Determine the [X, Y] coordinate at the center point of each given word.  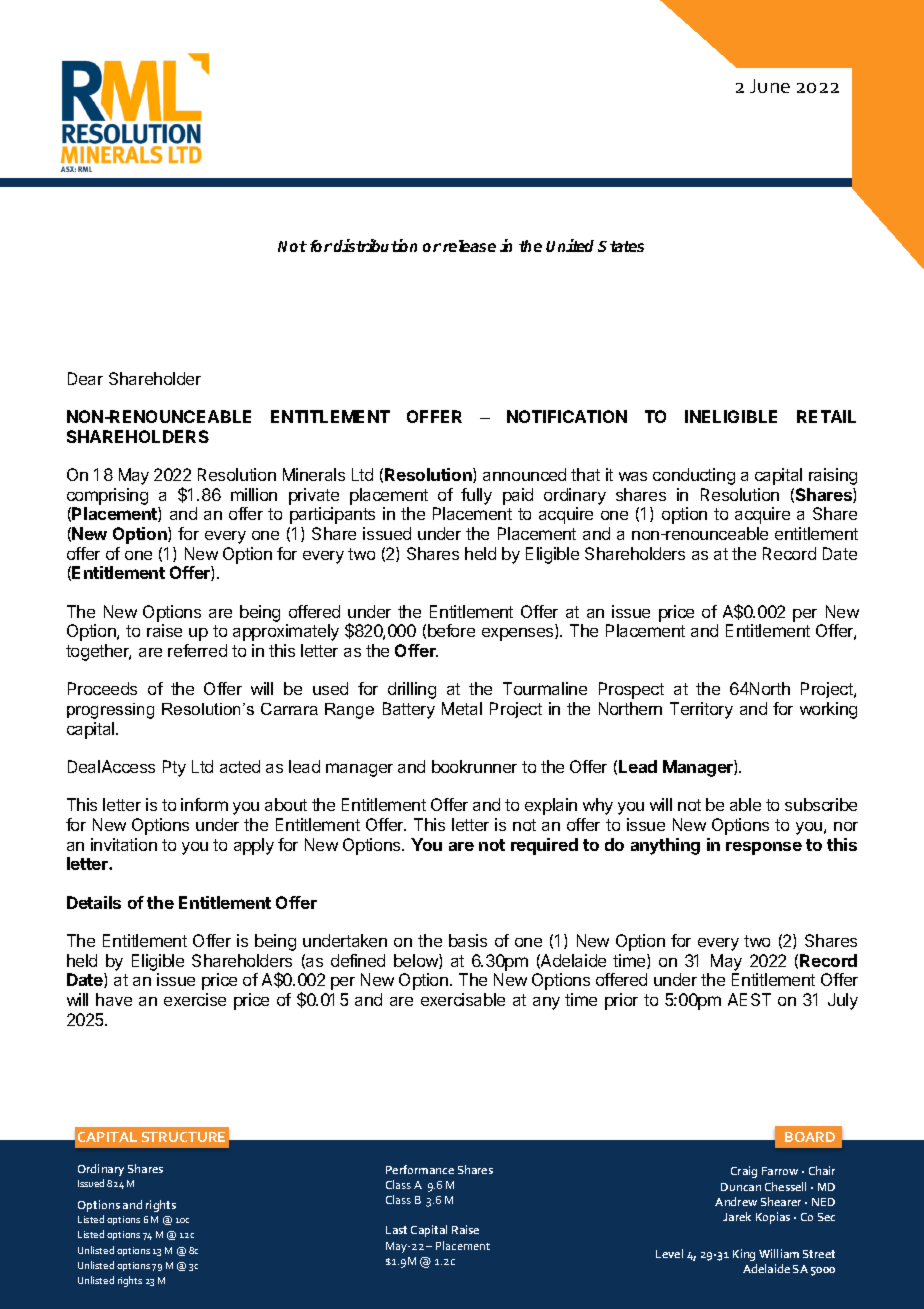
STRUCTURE [183, 1137]
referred [197, 650]
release [469, 246]
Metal [462, 708]
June [770, 86]
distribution [375, 245]
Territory [701, 710]
